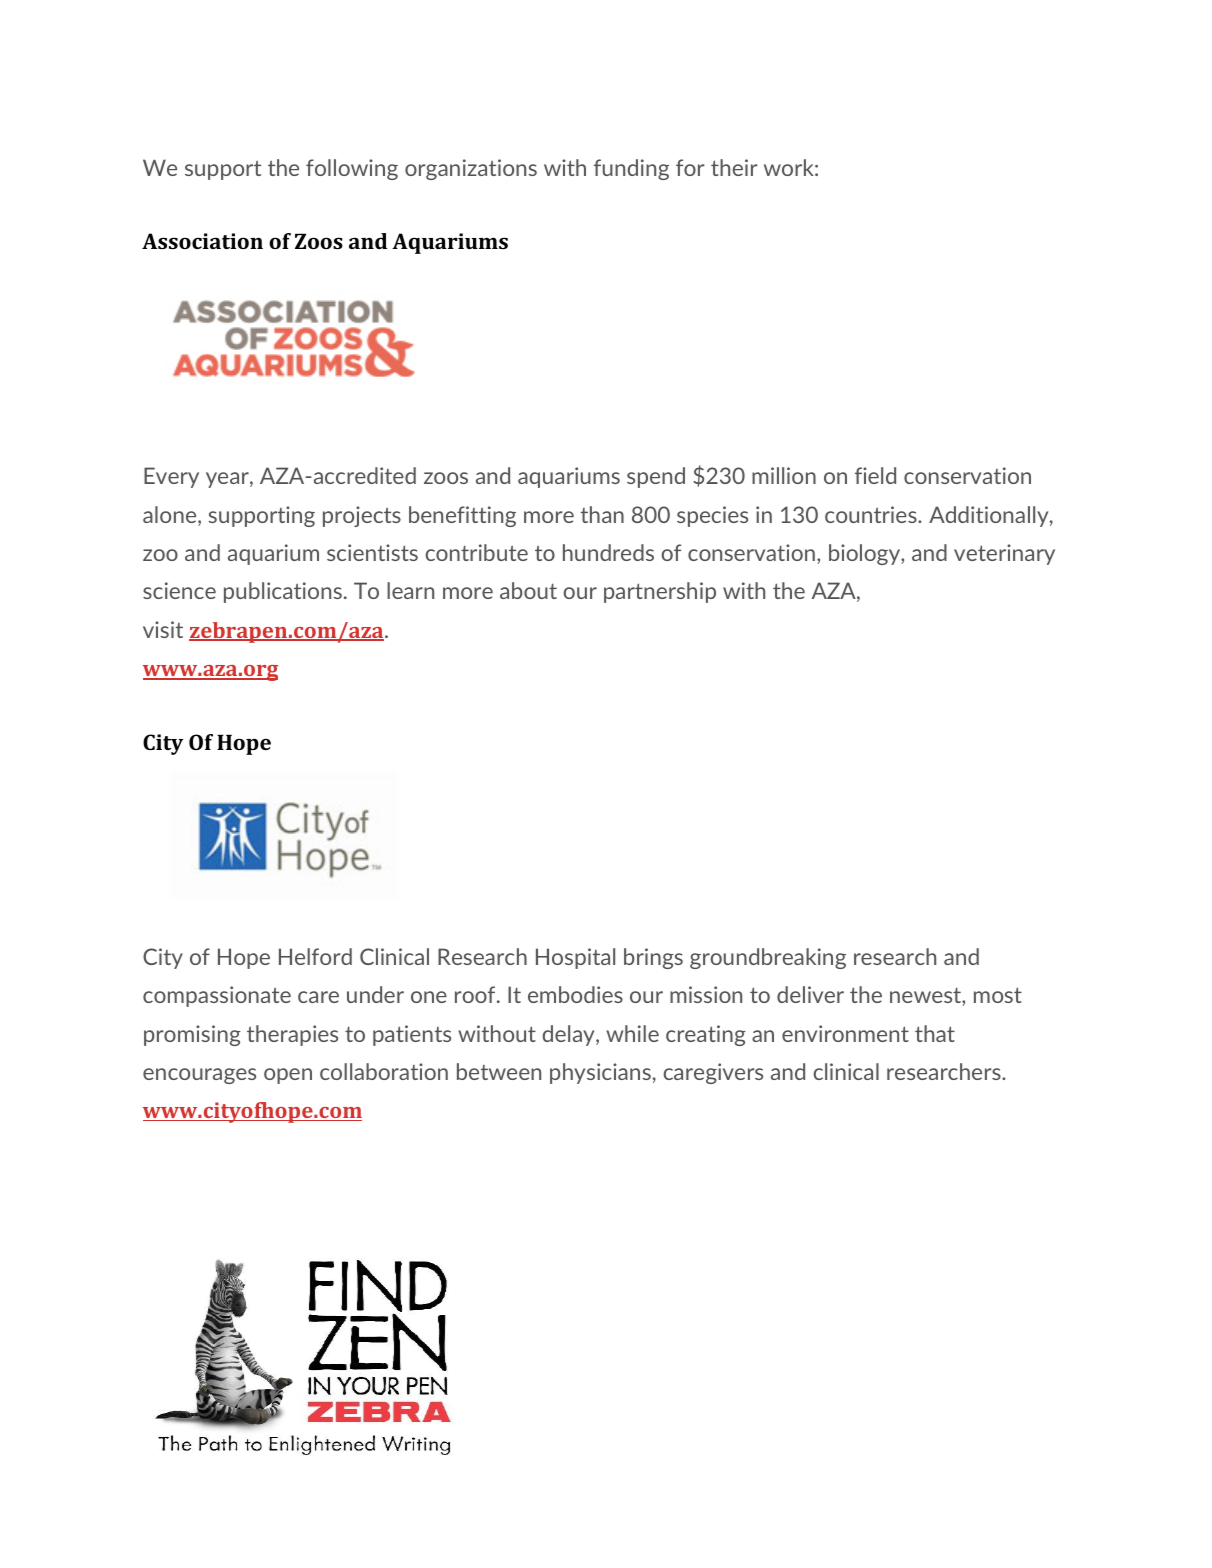  Describe the element at coordinates (875, 475) in the document. I see `field` at that location.
